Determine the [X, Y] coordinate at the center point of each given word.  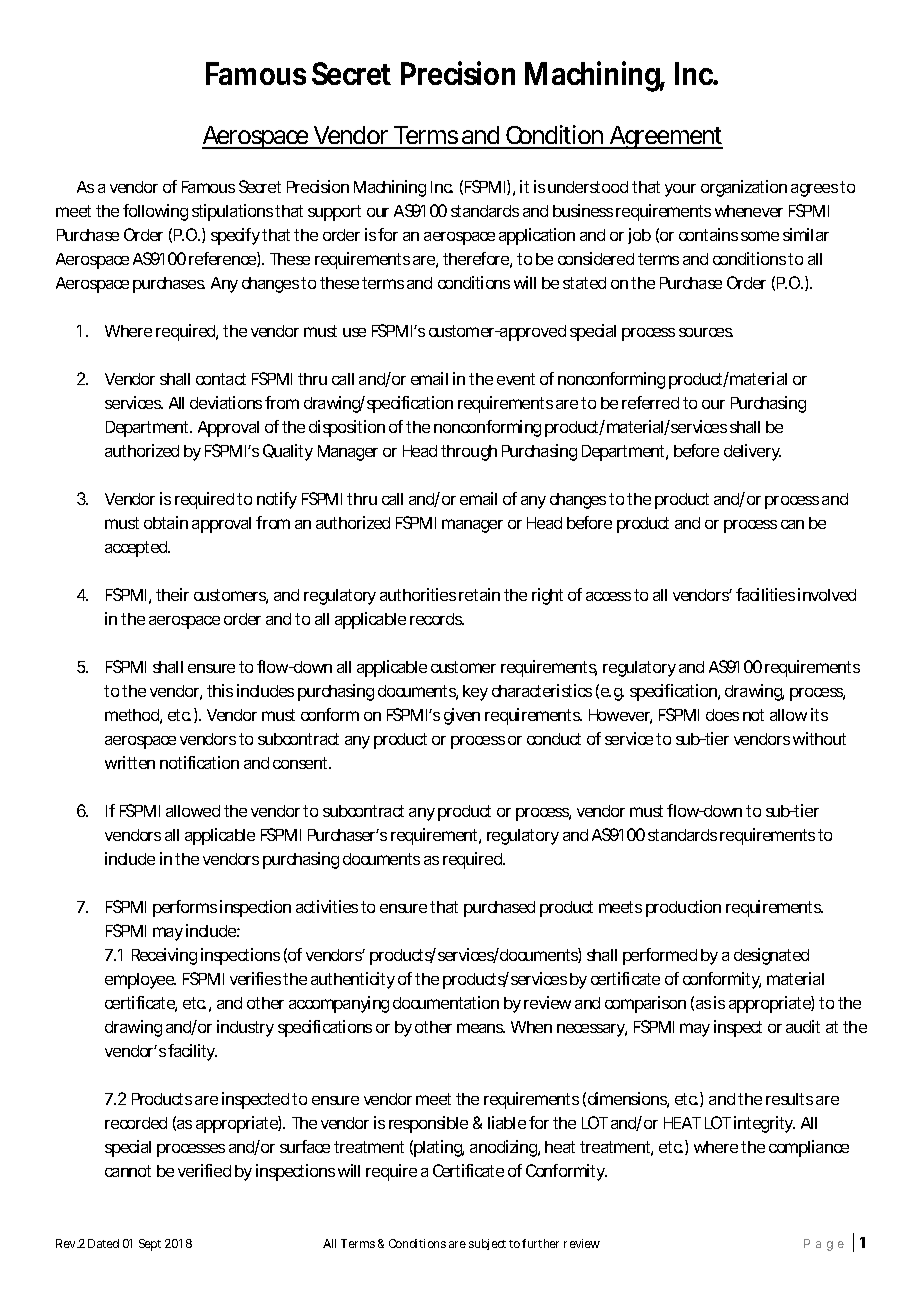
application [537, 236]
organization [744, 188]
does [722, 715]
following [155, 212]
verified [204, 1170]
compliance [809, 1148]
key [475, 693]
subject [487, 1244]
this [220, 690]
